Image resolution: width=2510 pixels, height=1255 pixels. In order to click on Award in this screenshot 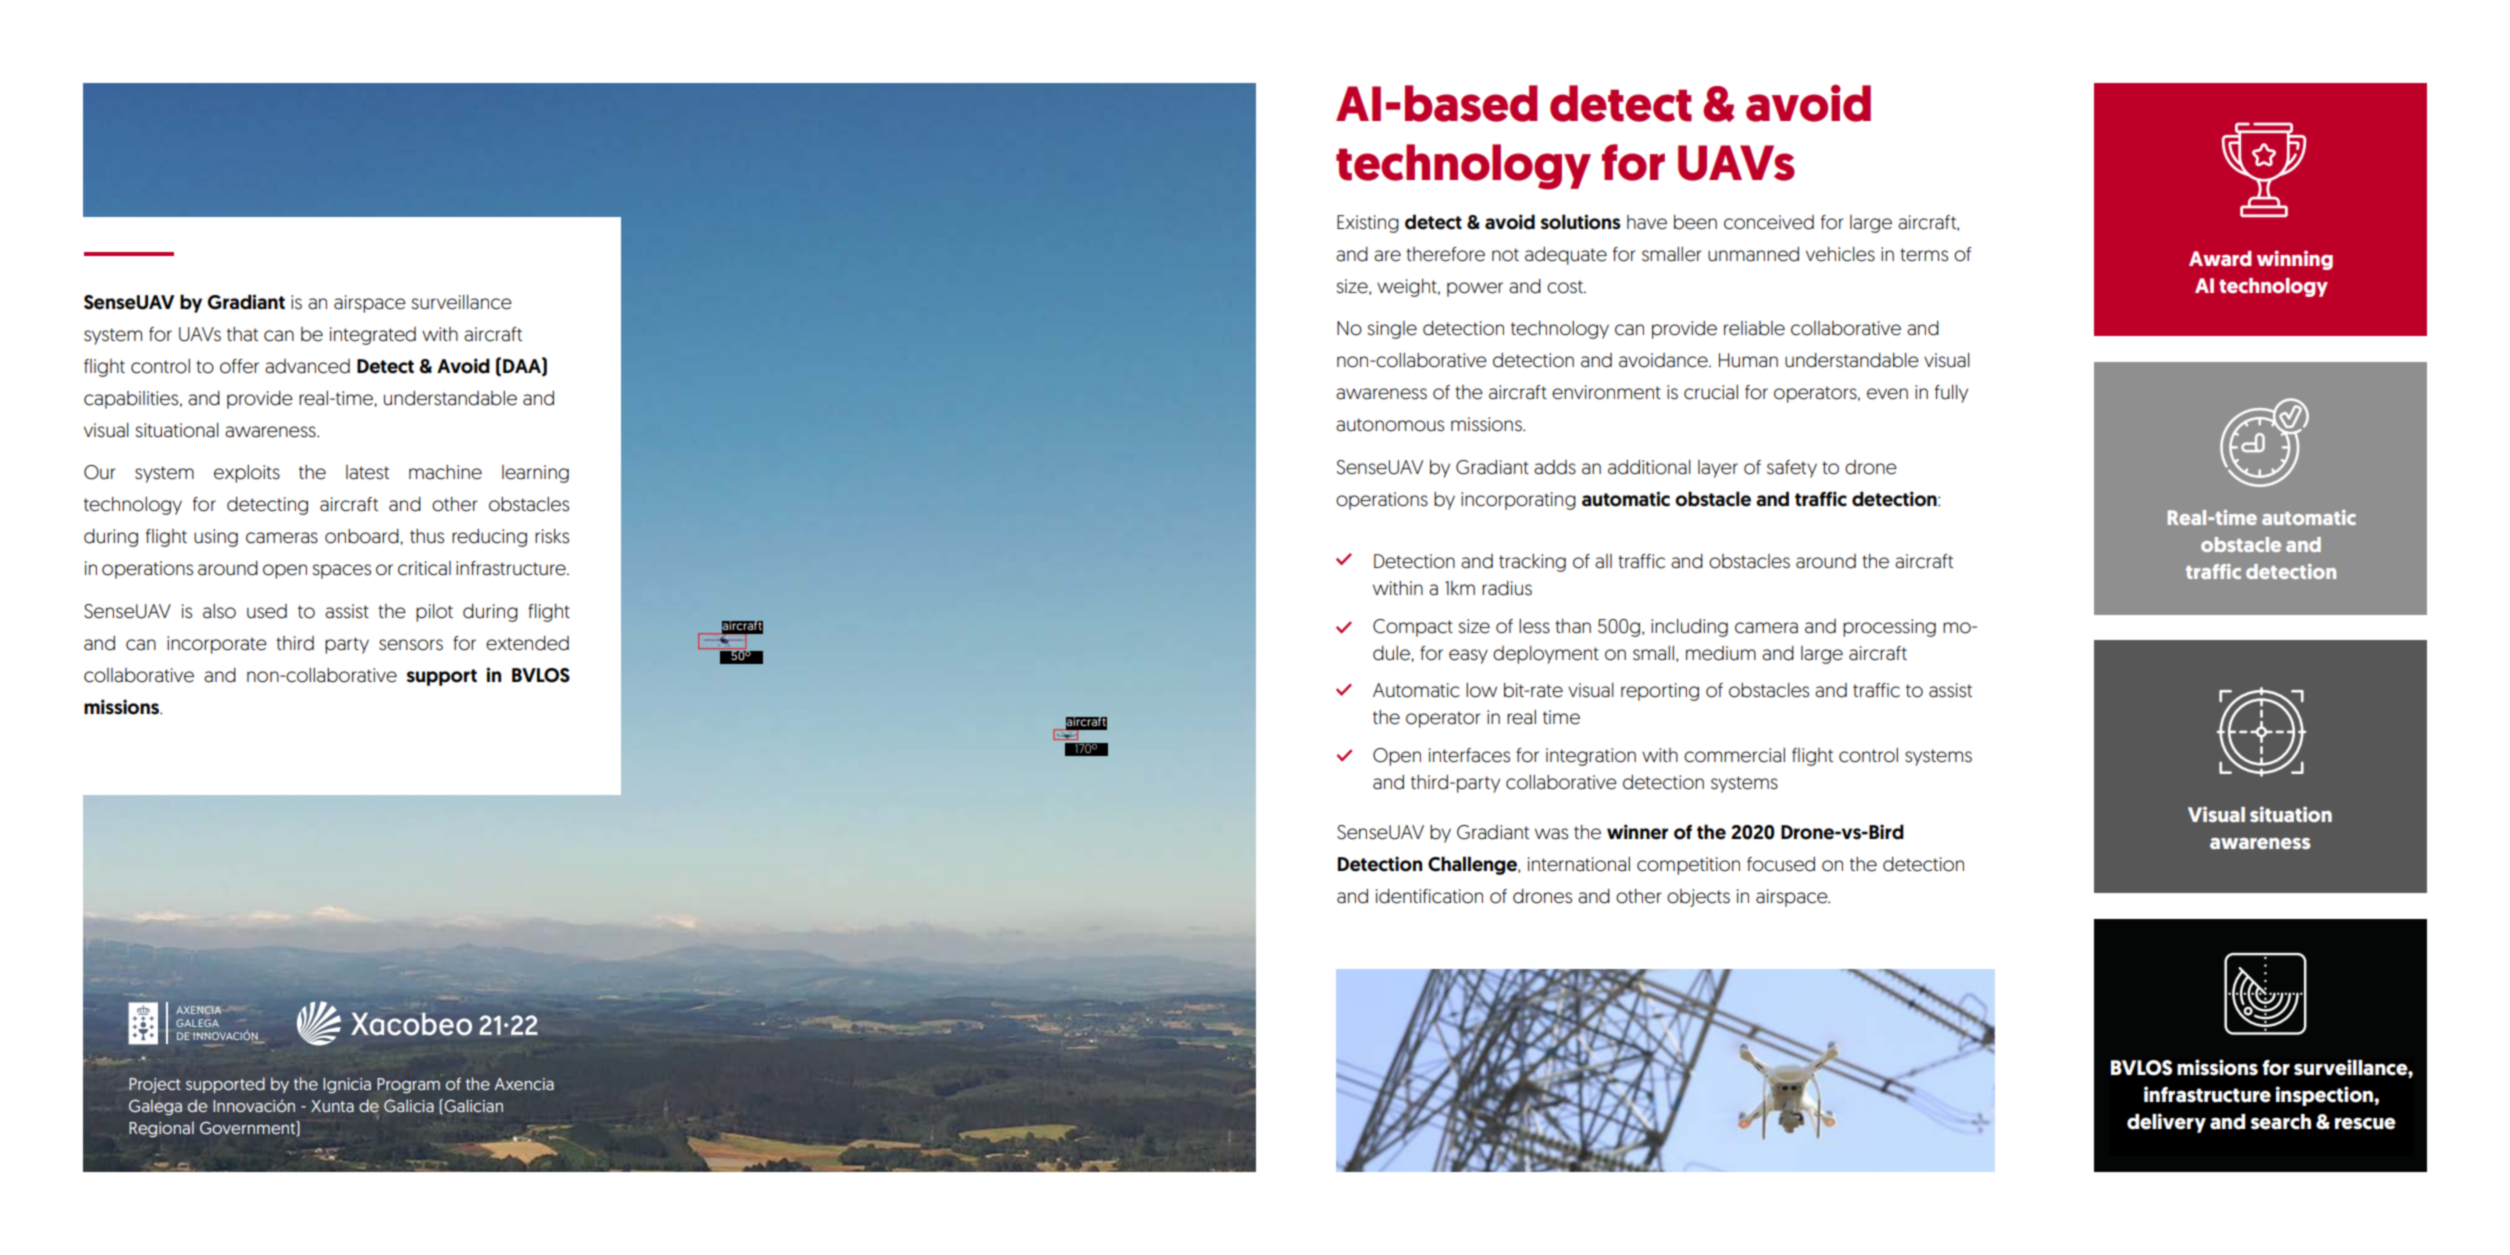, I will do `click(2220, 258)`.
